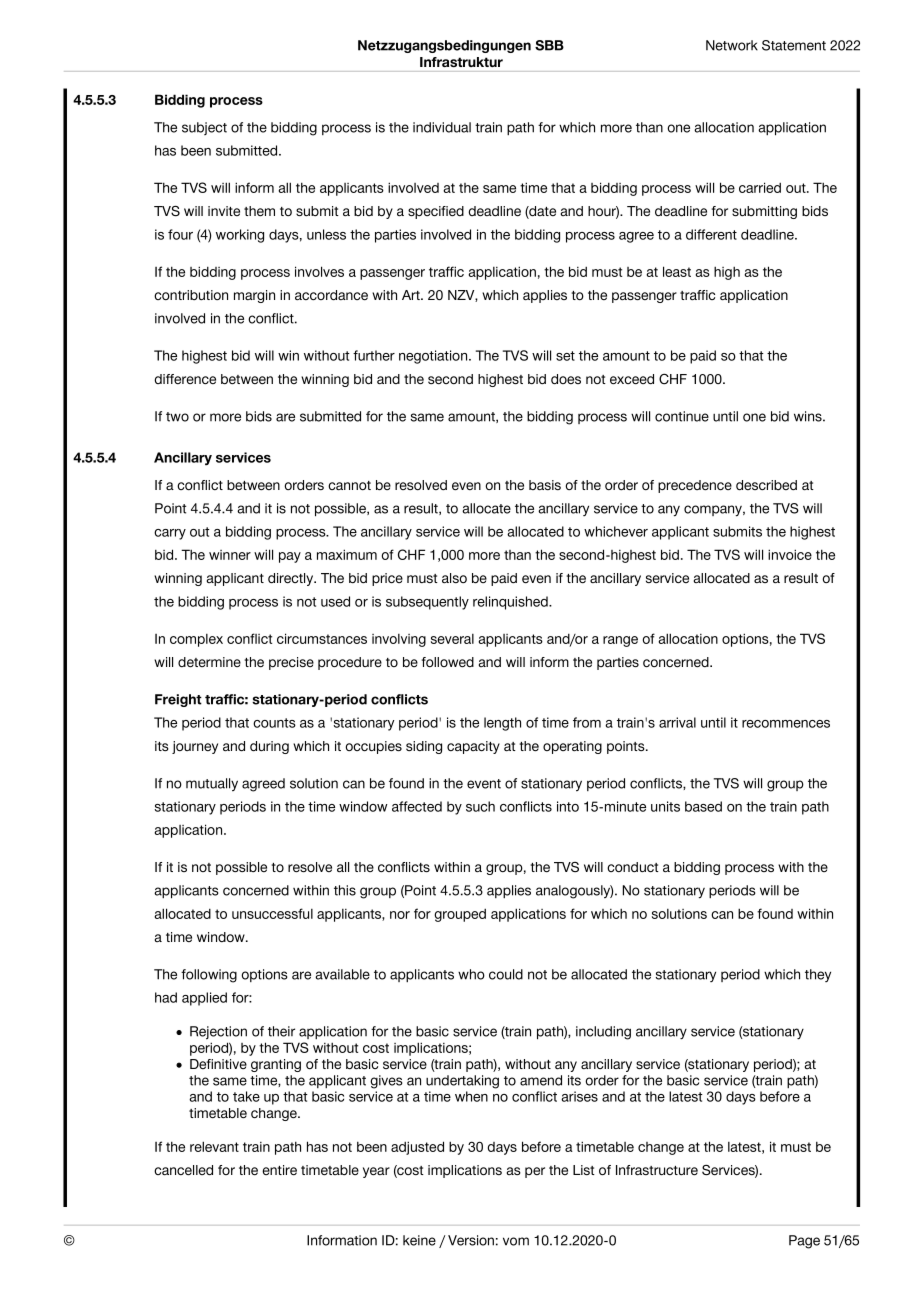 This document has height=1308, width=924. What do you see at coordinates (279, 1170) in the document?
I see `entire` at bounding box center [279, 1170].
